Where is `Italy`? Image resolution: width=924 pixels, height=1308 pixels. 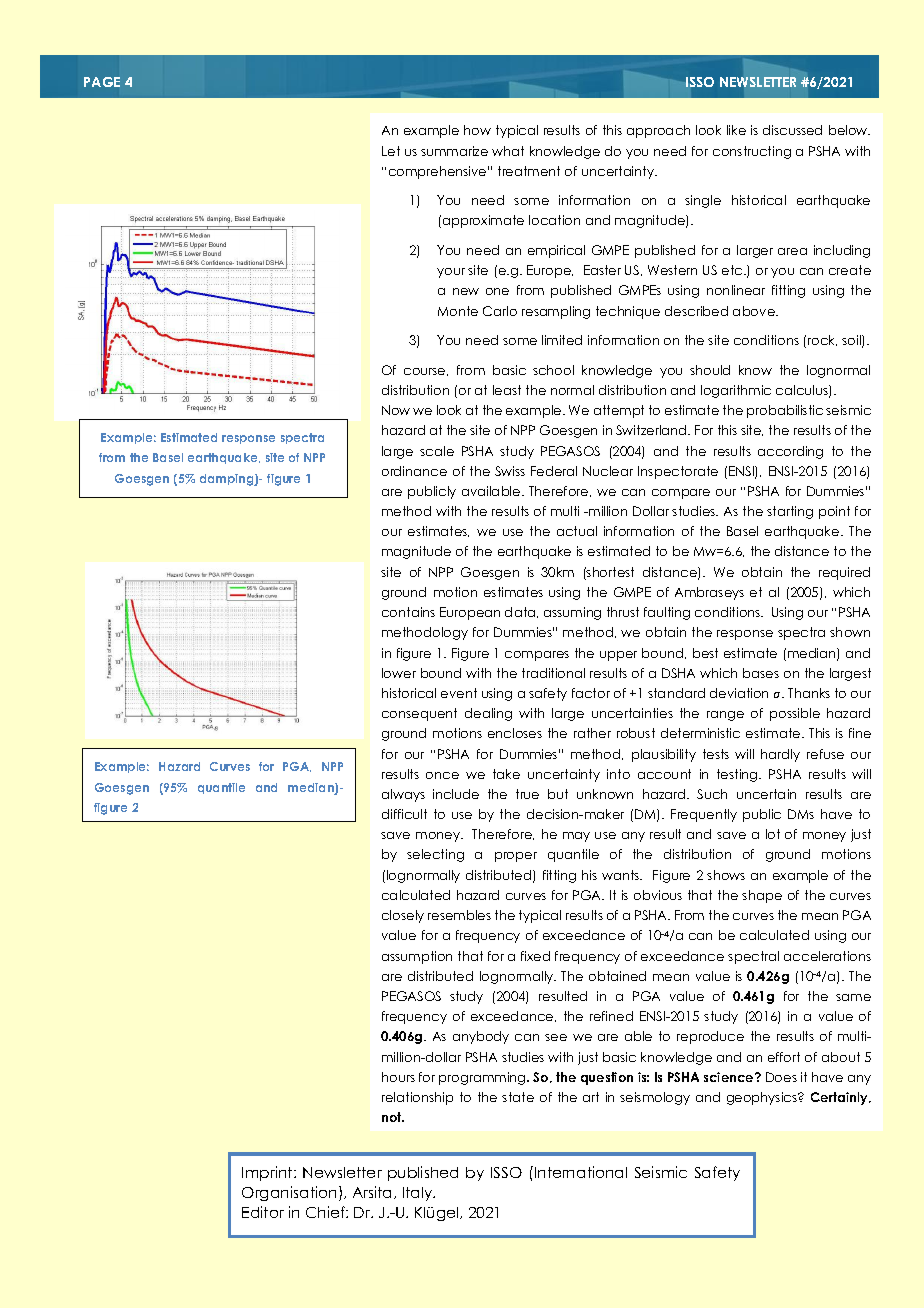 Italy is located at coordinates (419, 1194).
